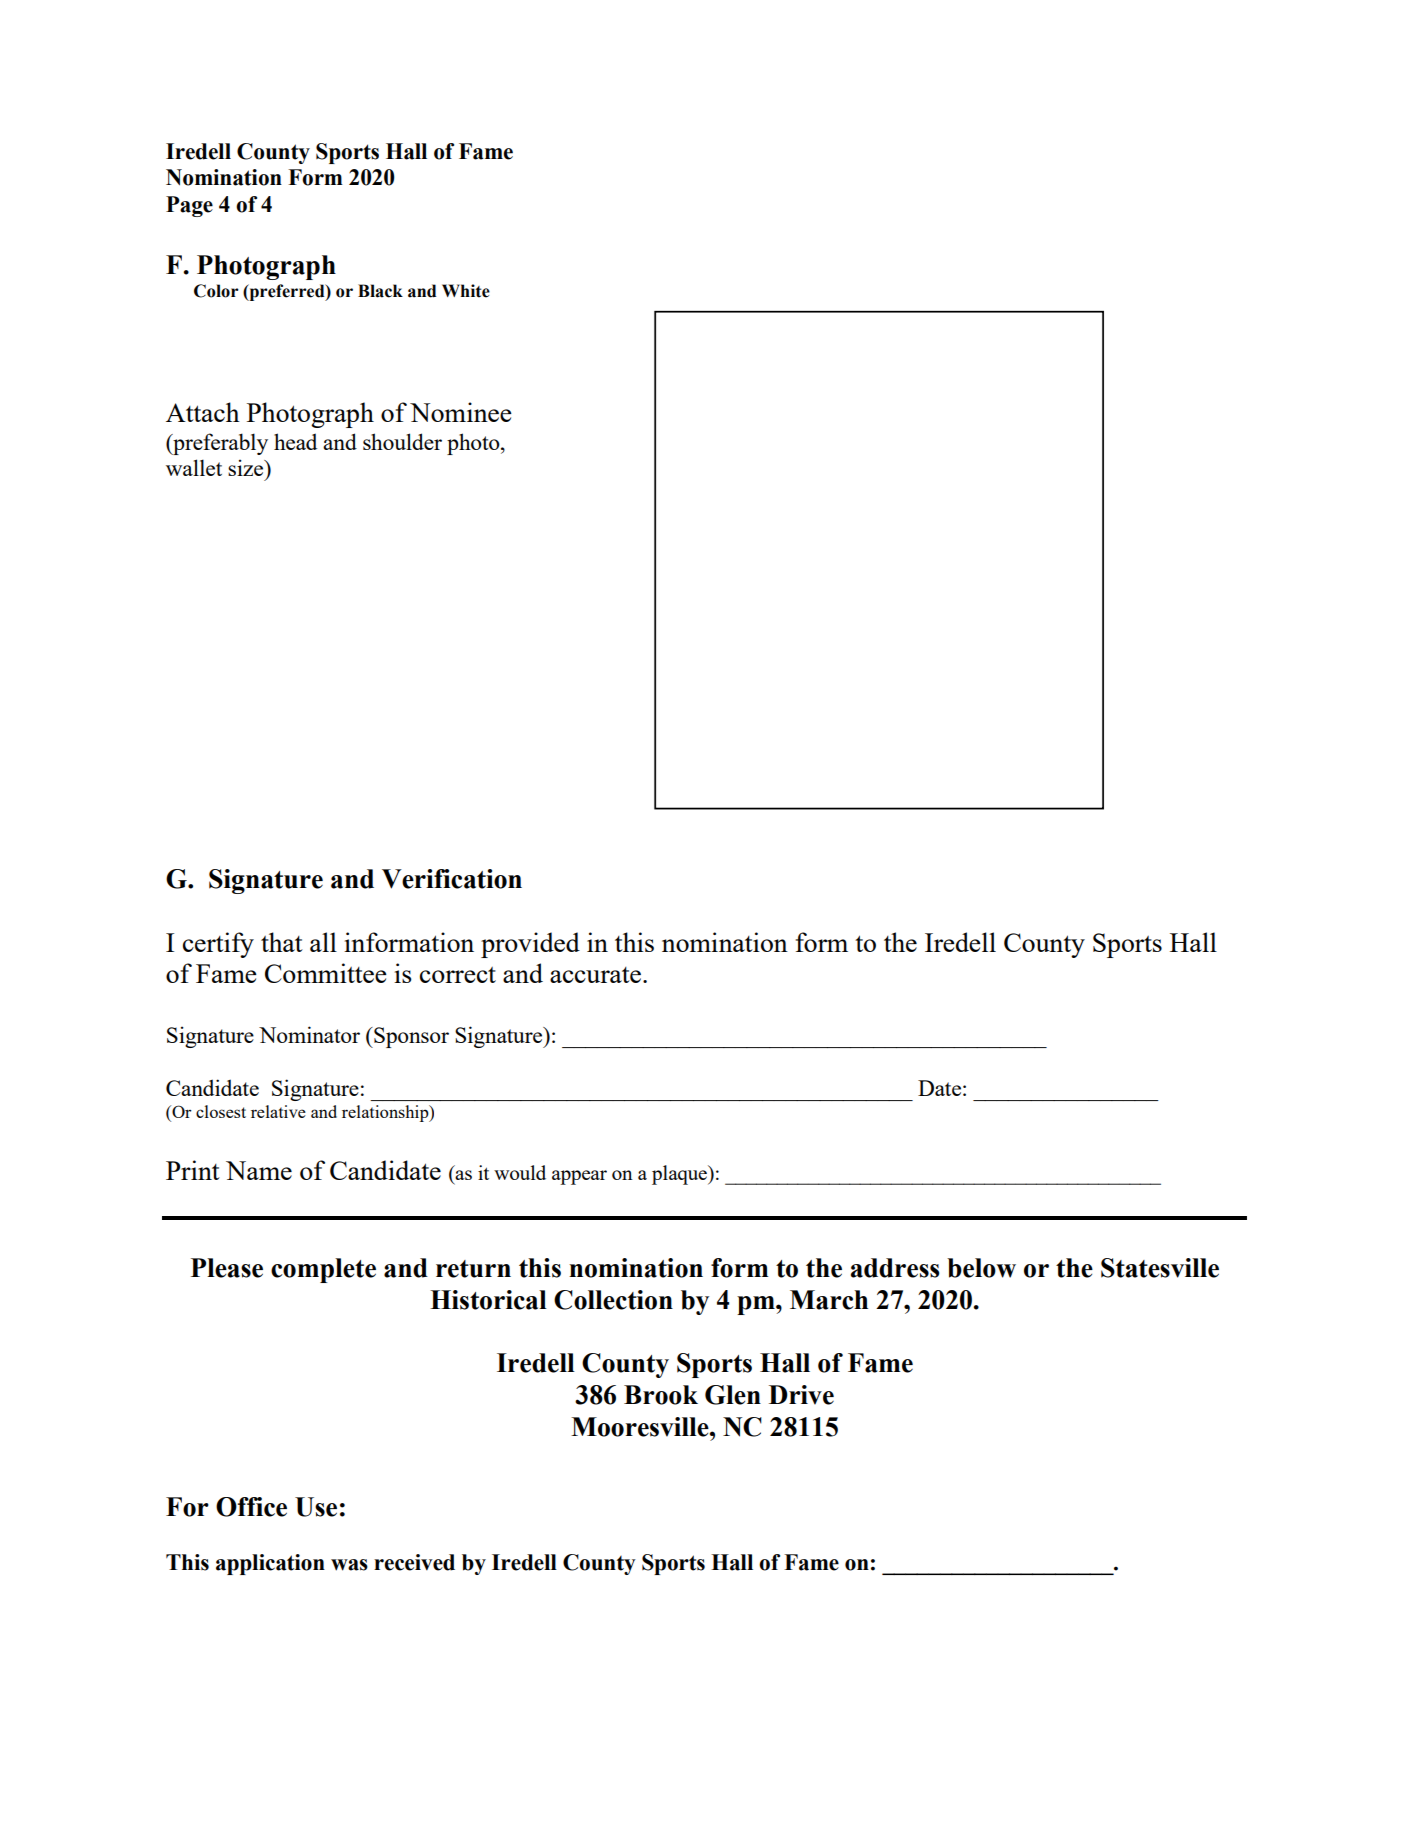 The width and height of the page is (1410, 1824). What do you see at coordinates (282, 942) in the page?
I see `that` at bounding box center [282, 942].
